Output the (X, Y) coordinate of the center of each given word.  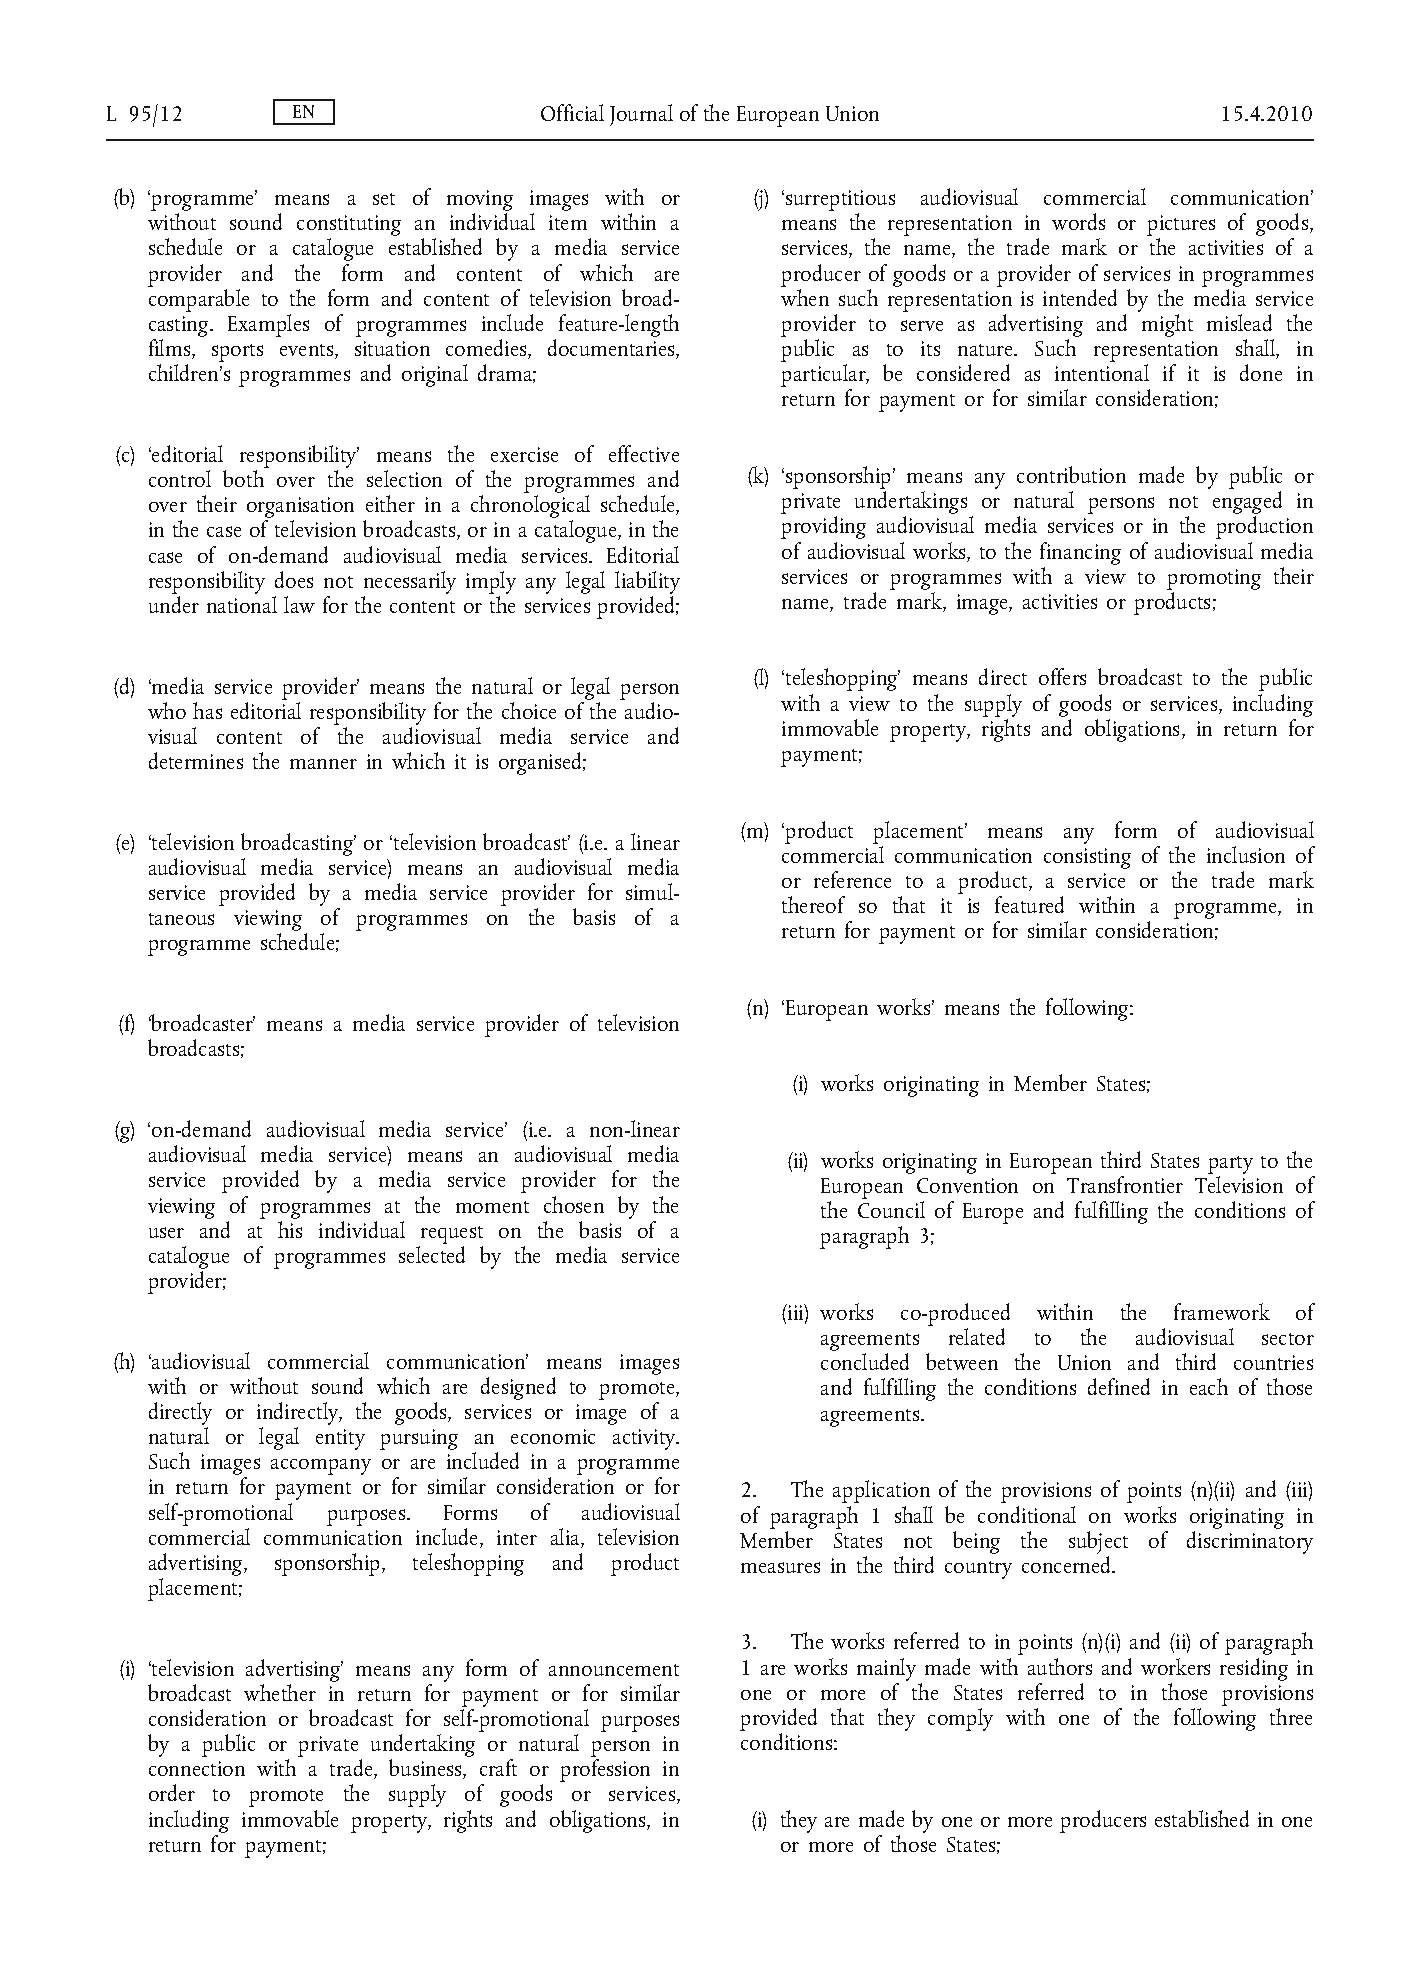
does (294, 579)
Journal (641, 115)
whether (280, 1692)
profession (605, 1770)
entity (340, 1439)
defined (1119, 1386)
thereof (813, 904)
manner (323, 764)
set (384, 199)
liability (647, 582)
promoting (1214, 579)
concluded (865, 1361)
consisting (1087, 858)
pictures (1181, 227)
